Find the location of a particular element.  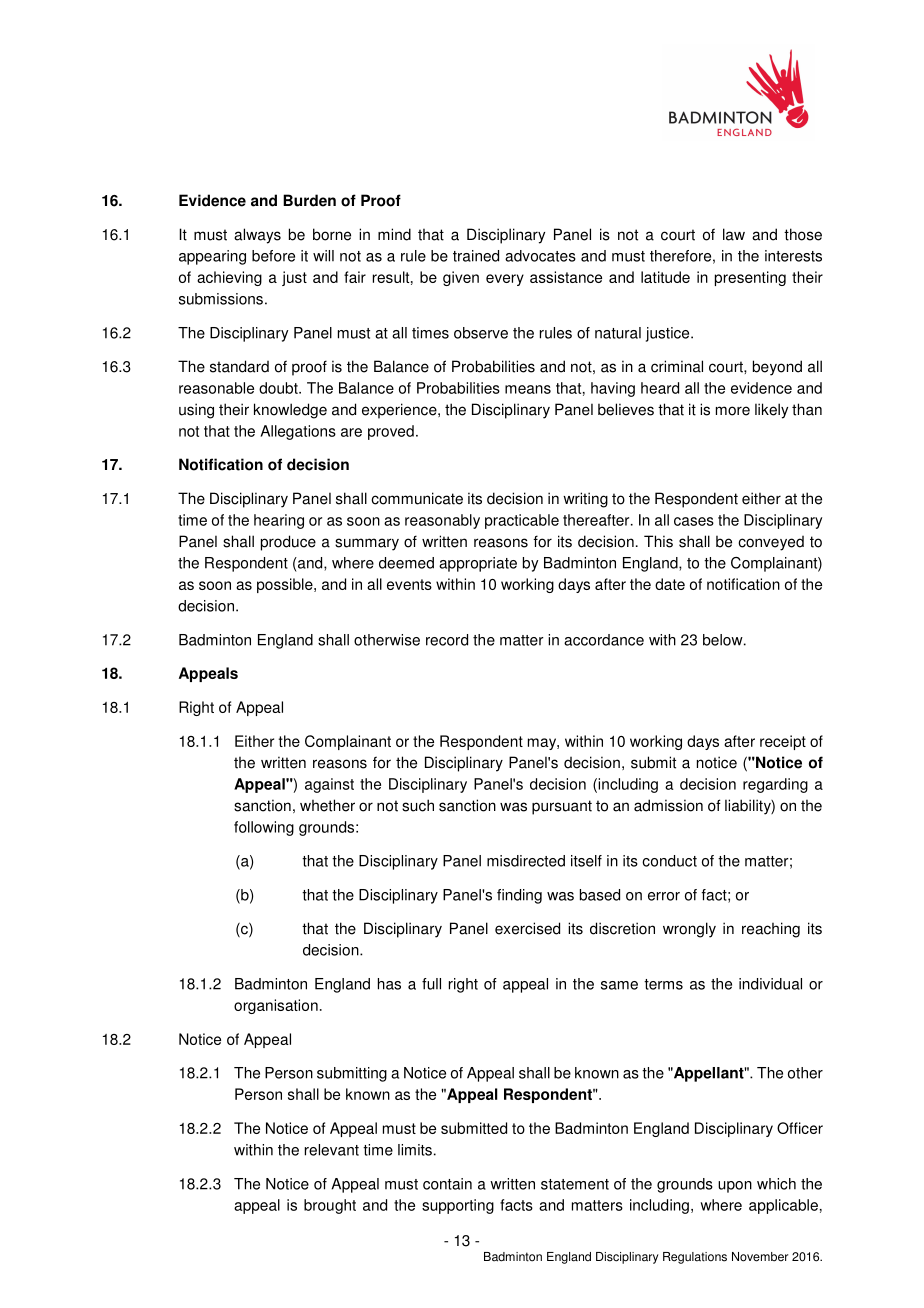

receipt is located at coordinates (783, 742).
